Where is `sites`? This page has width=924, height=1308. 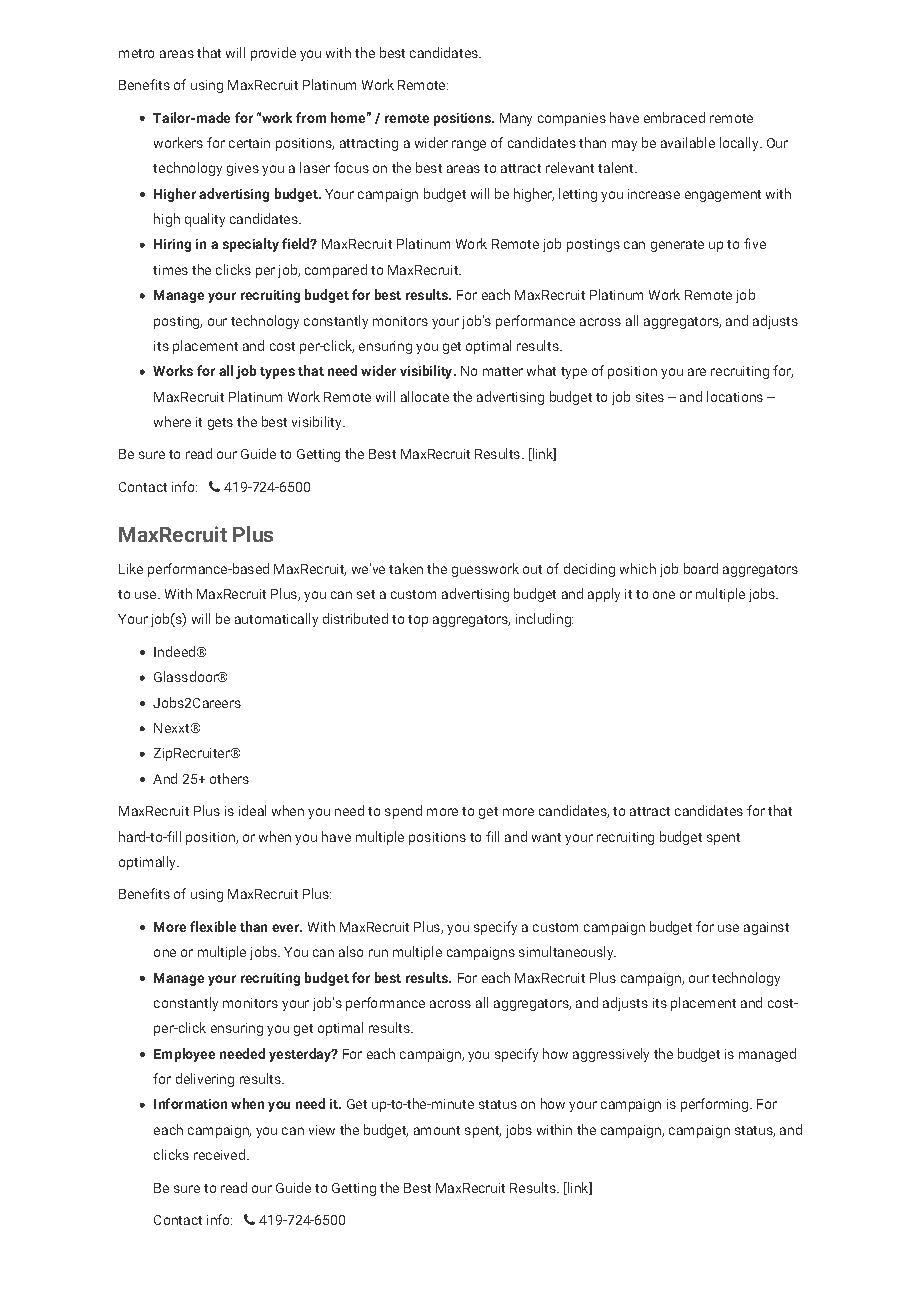 sites is located at coordinates (650, 397).
